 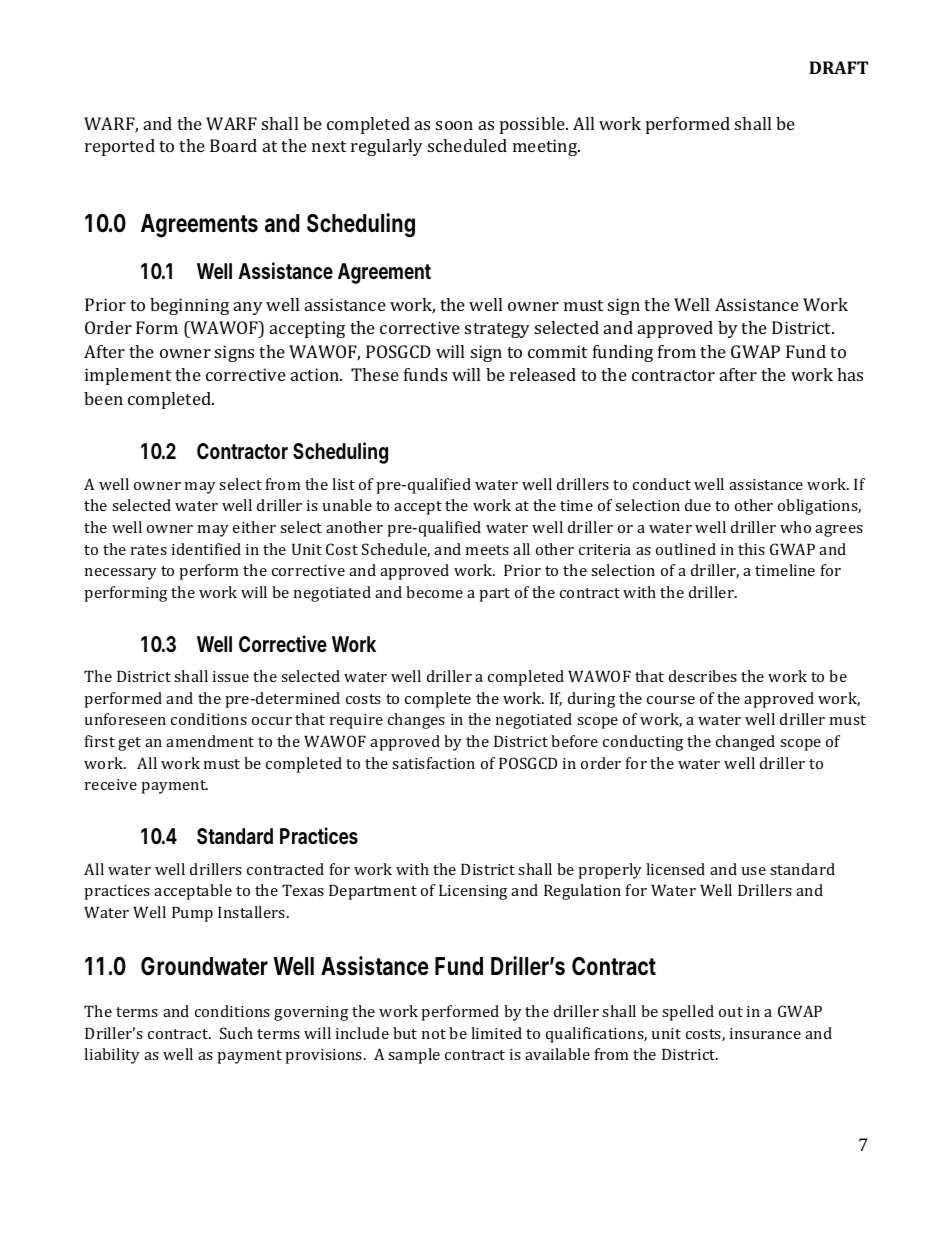 I want to click on strategy, so click(x=497, y=330).
